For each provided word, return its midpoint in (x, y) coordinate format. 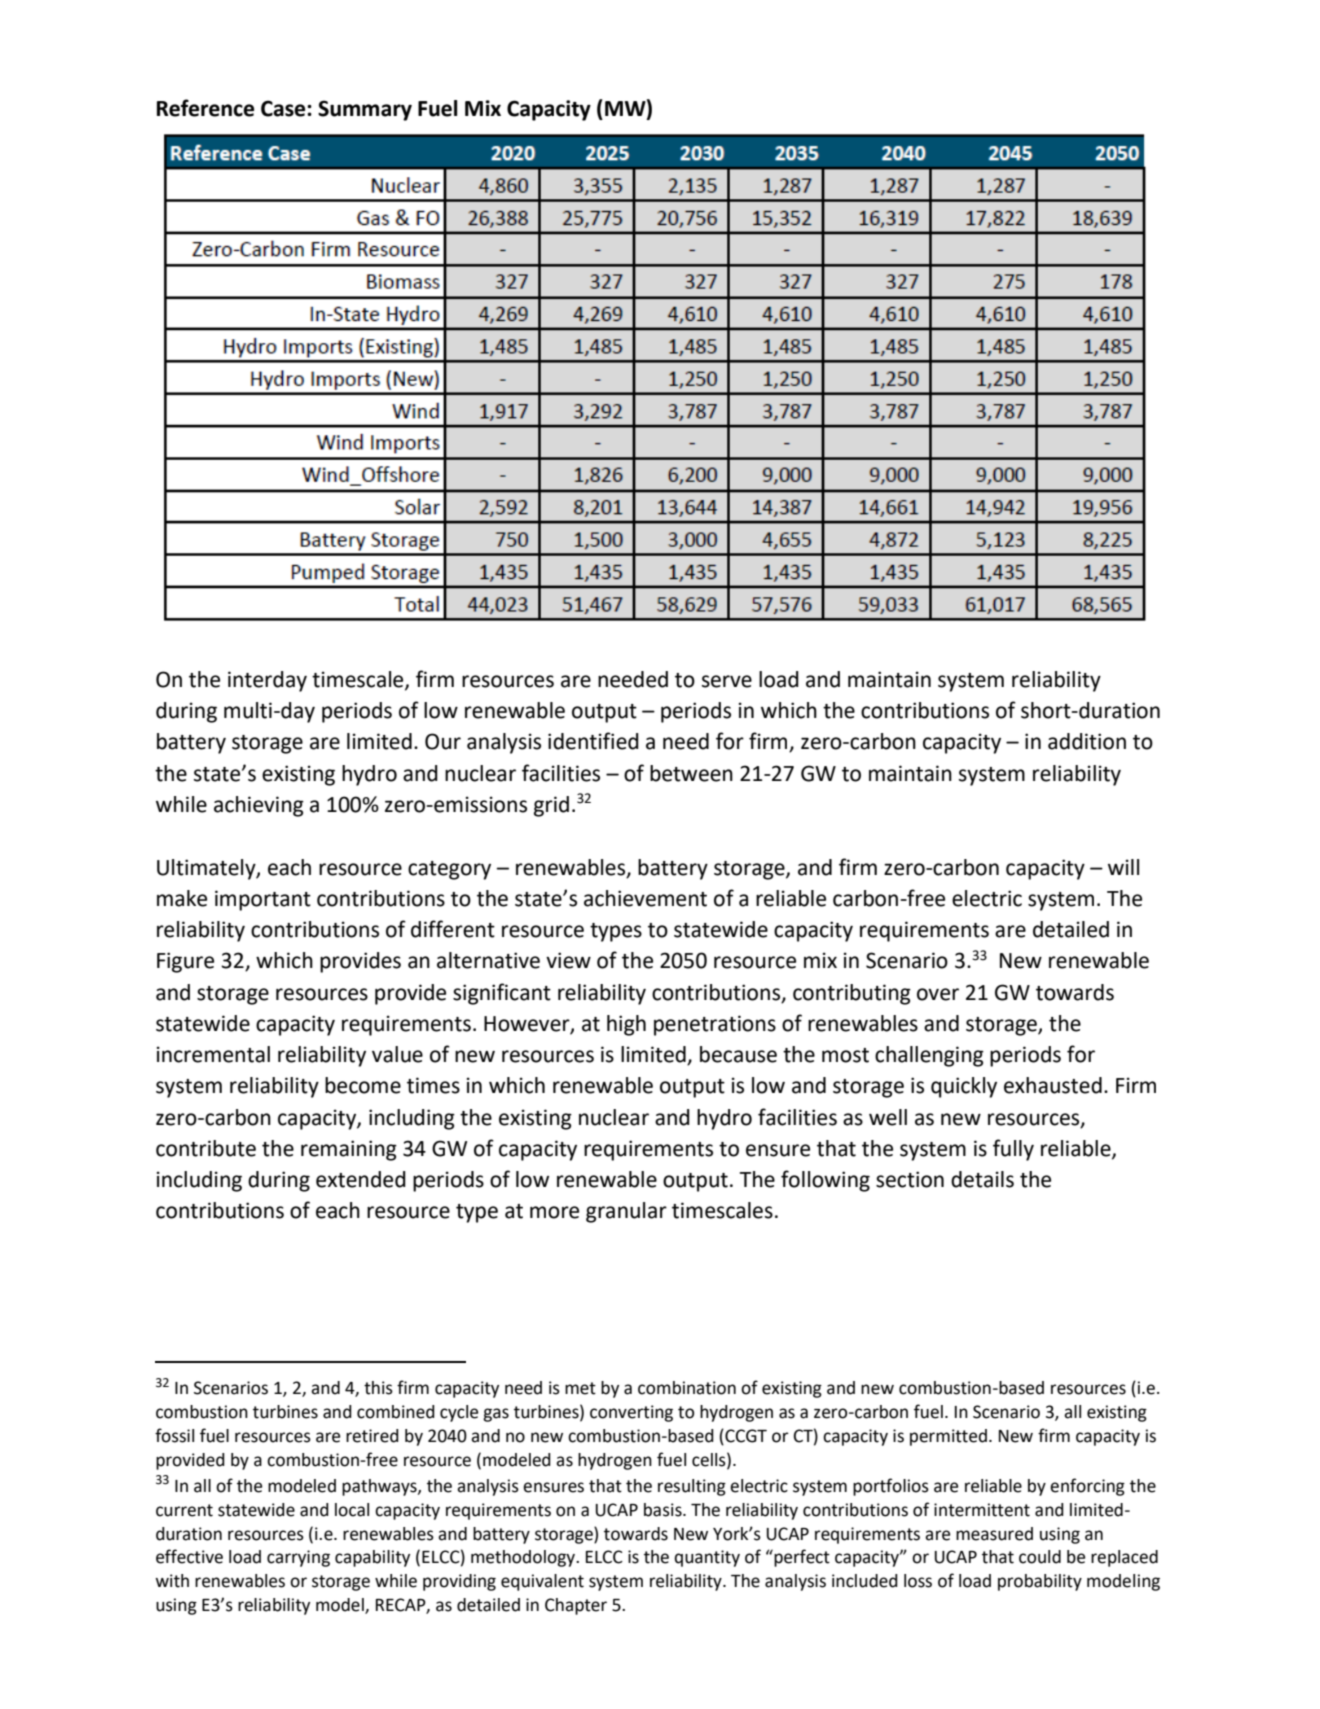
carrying (298, 1558)
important (263, 900)
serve (727, 681)
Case (284, 108)
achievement (645, 898)
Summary (365, 110)
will (1123, 867)
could (1040, 1557)
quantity (707, 1558)
